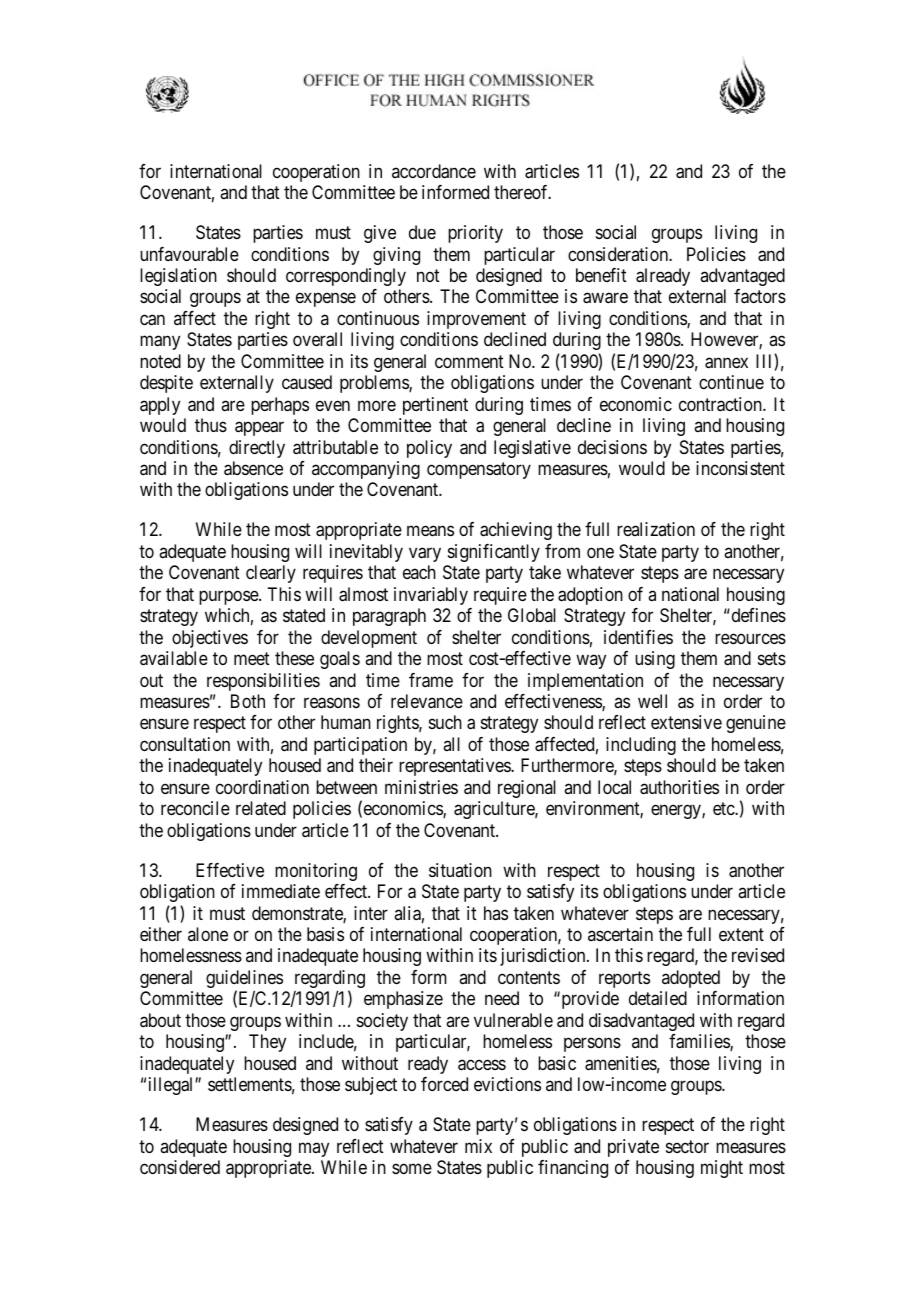 The height and width of the screenshot is (1308, 924). I want to click on unfavourable, so click(189, 254).
